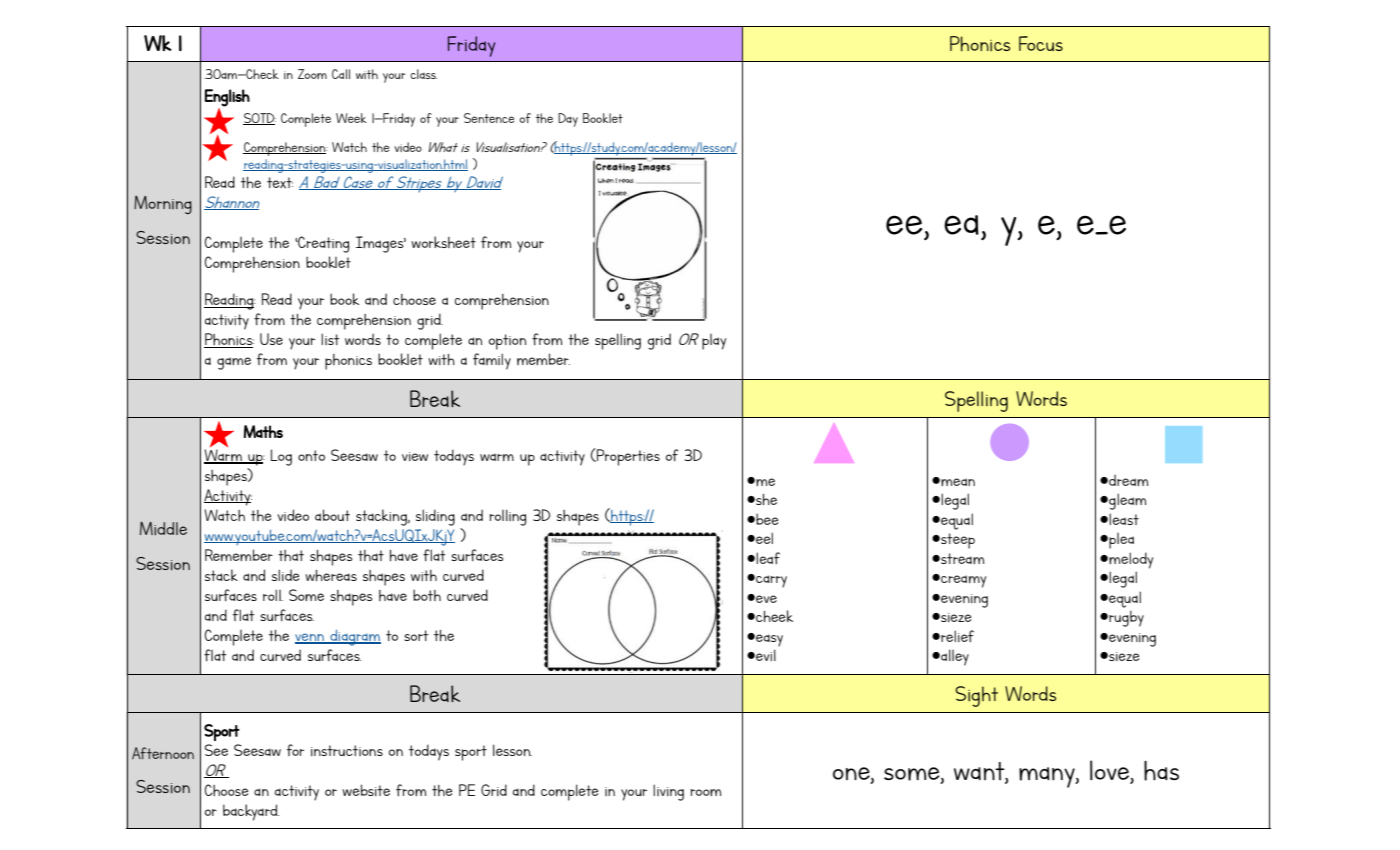  Describe the element at coordinates (1041, 43) in the document. I see `Focus` at that location.
